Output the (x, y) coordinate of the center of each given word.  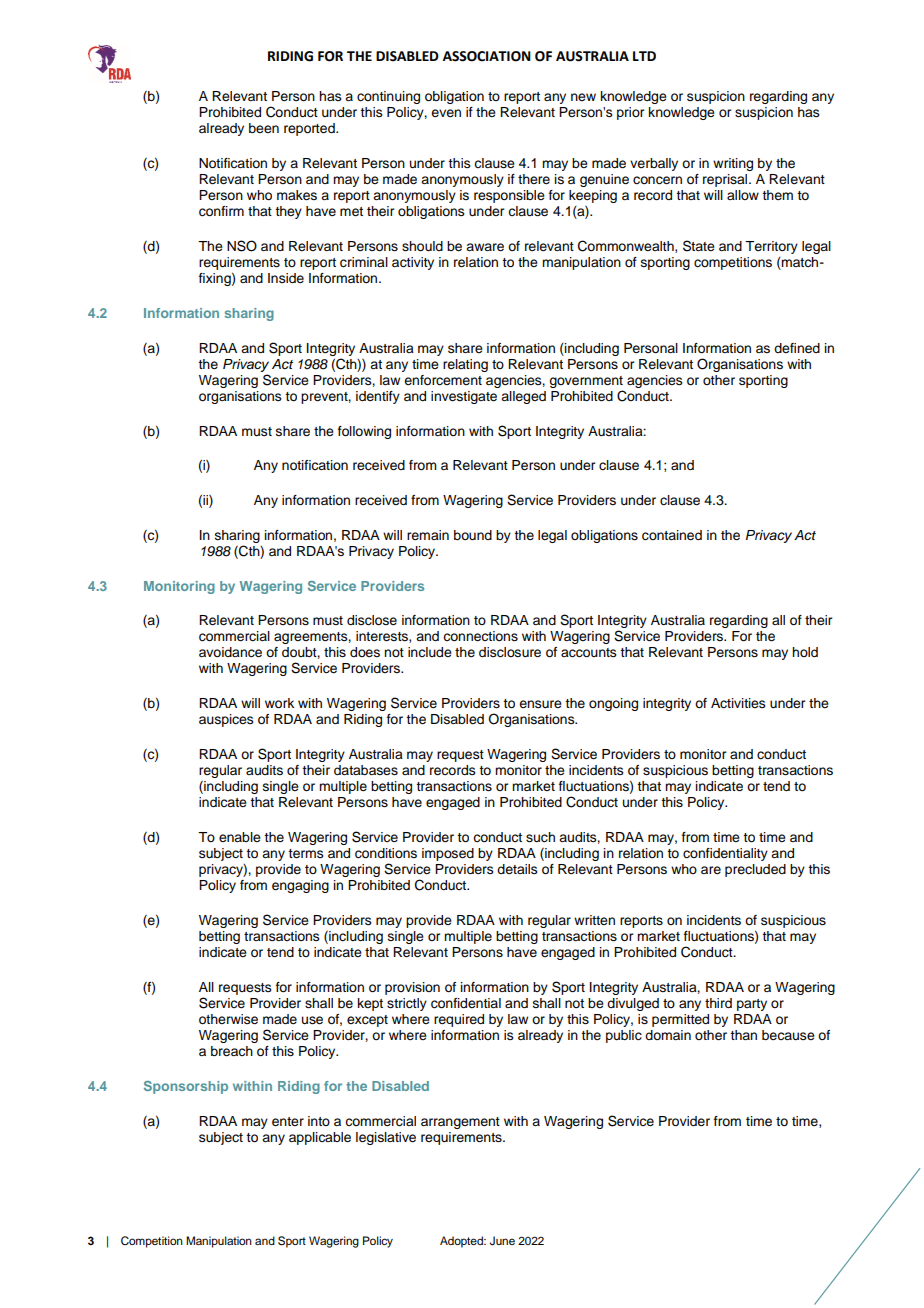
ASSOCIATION (487, 56)
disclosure (510, 652)
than (743, 1035)
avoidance (230, 652)
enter (288, 1122)
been (264, 128)
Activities (738, 703)
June (502, 1241)
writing (733, 164)
